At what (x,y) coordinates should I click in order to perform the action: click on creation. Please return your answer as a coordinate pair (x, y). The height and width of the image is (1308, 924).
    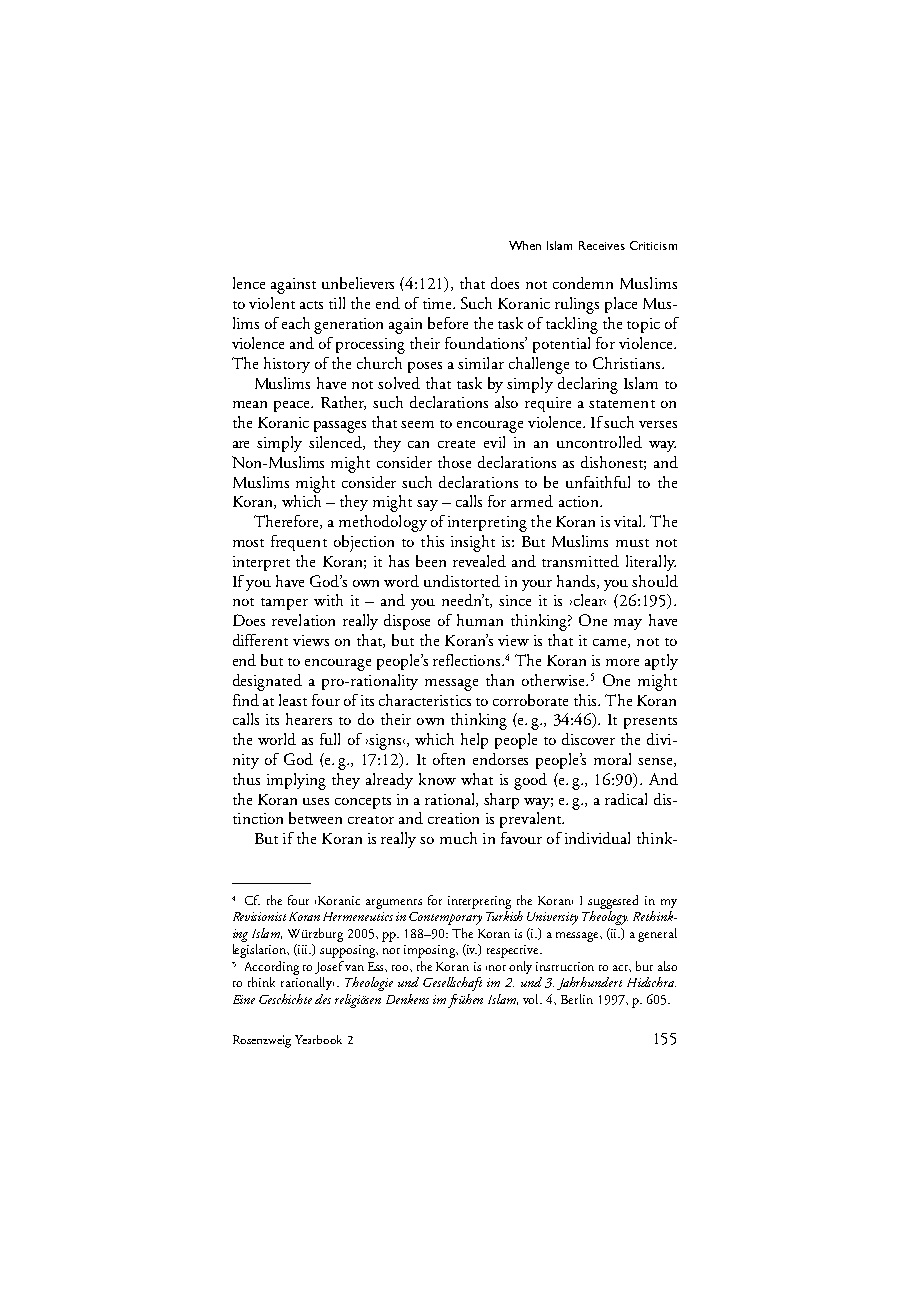
    Looking at the image, I should click on (453, 818).
